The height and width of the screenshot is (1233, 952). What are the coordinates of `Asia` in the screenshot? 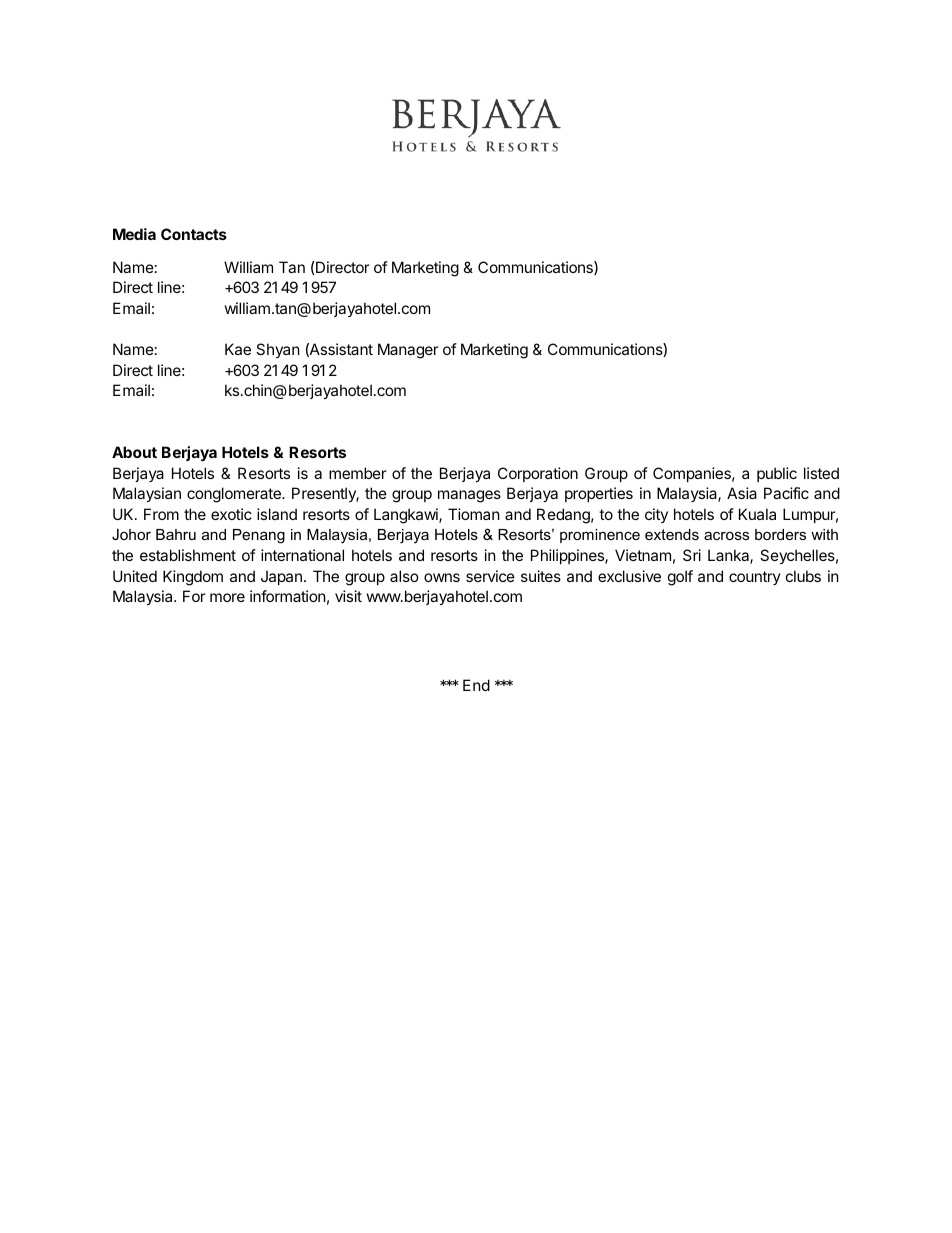 It's located at (742, 493).
